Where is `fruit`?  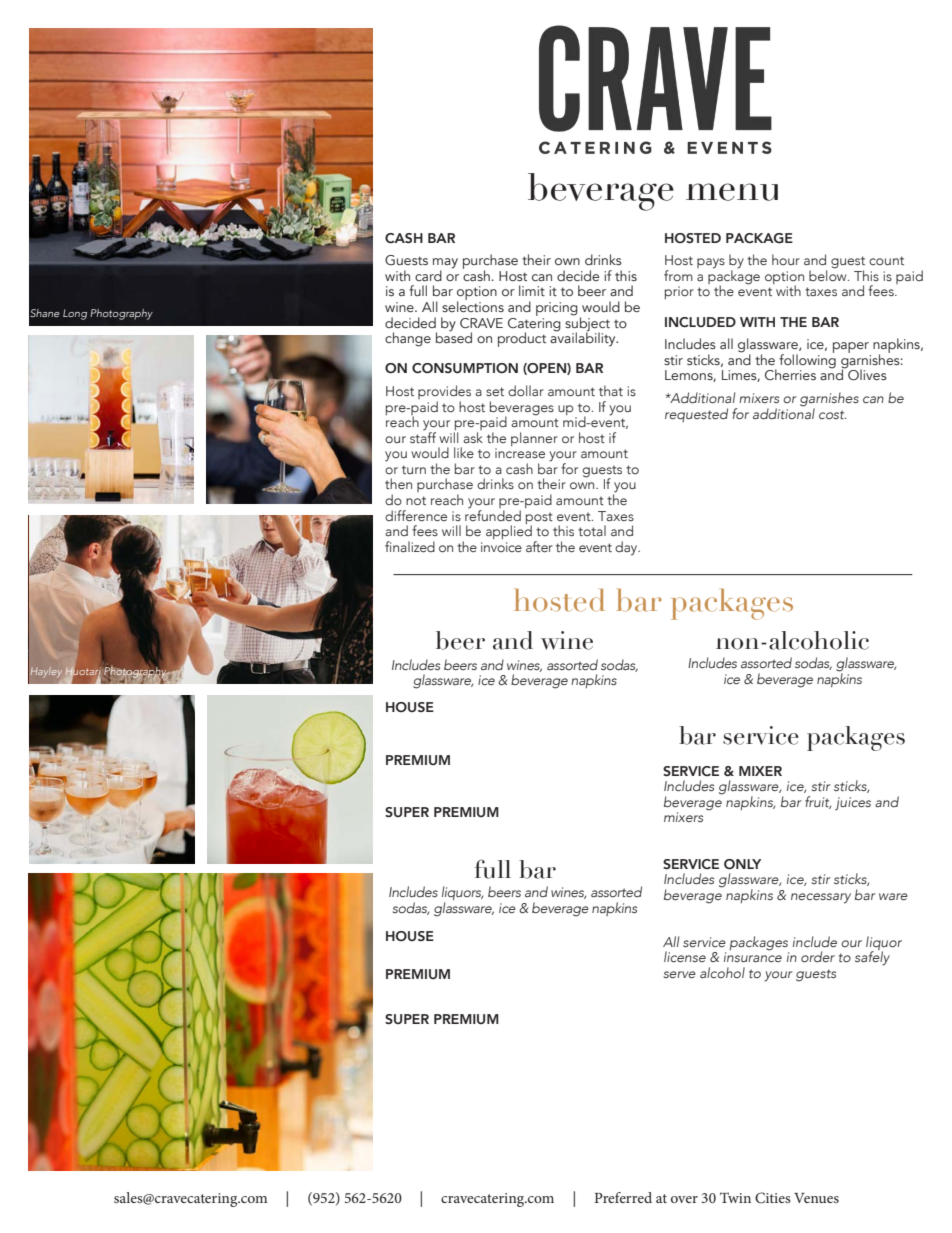 fruit is located at coordinates (818, 802).
